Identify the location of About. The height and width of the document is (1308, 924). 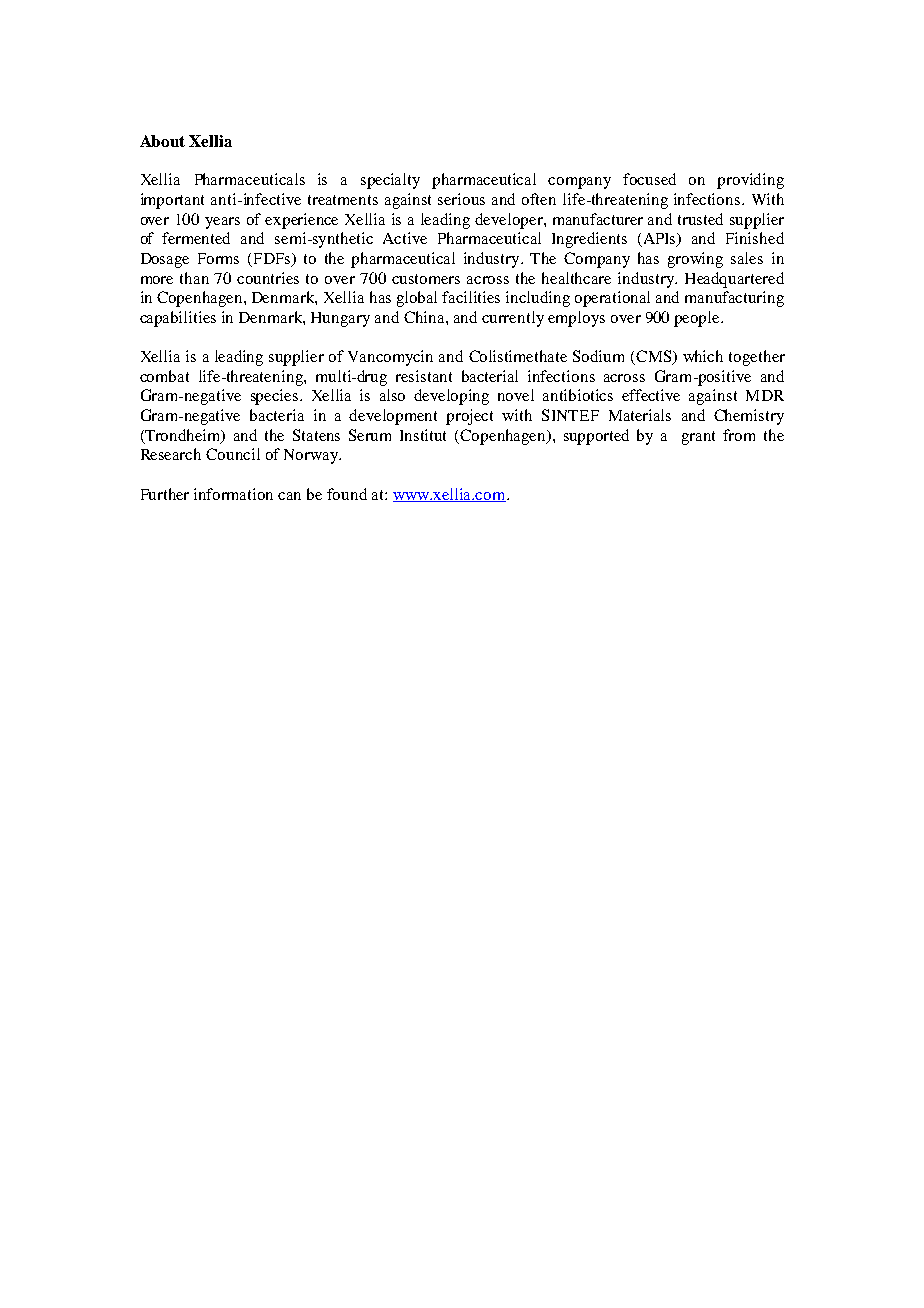
(162, 141).
